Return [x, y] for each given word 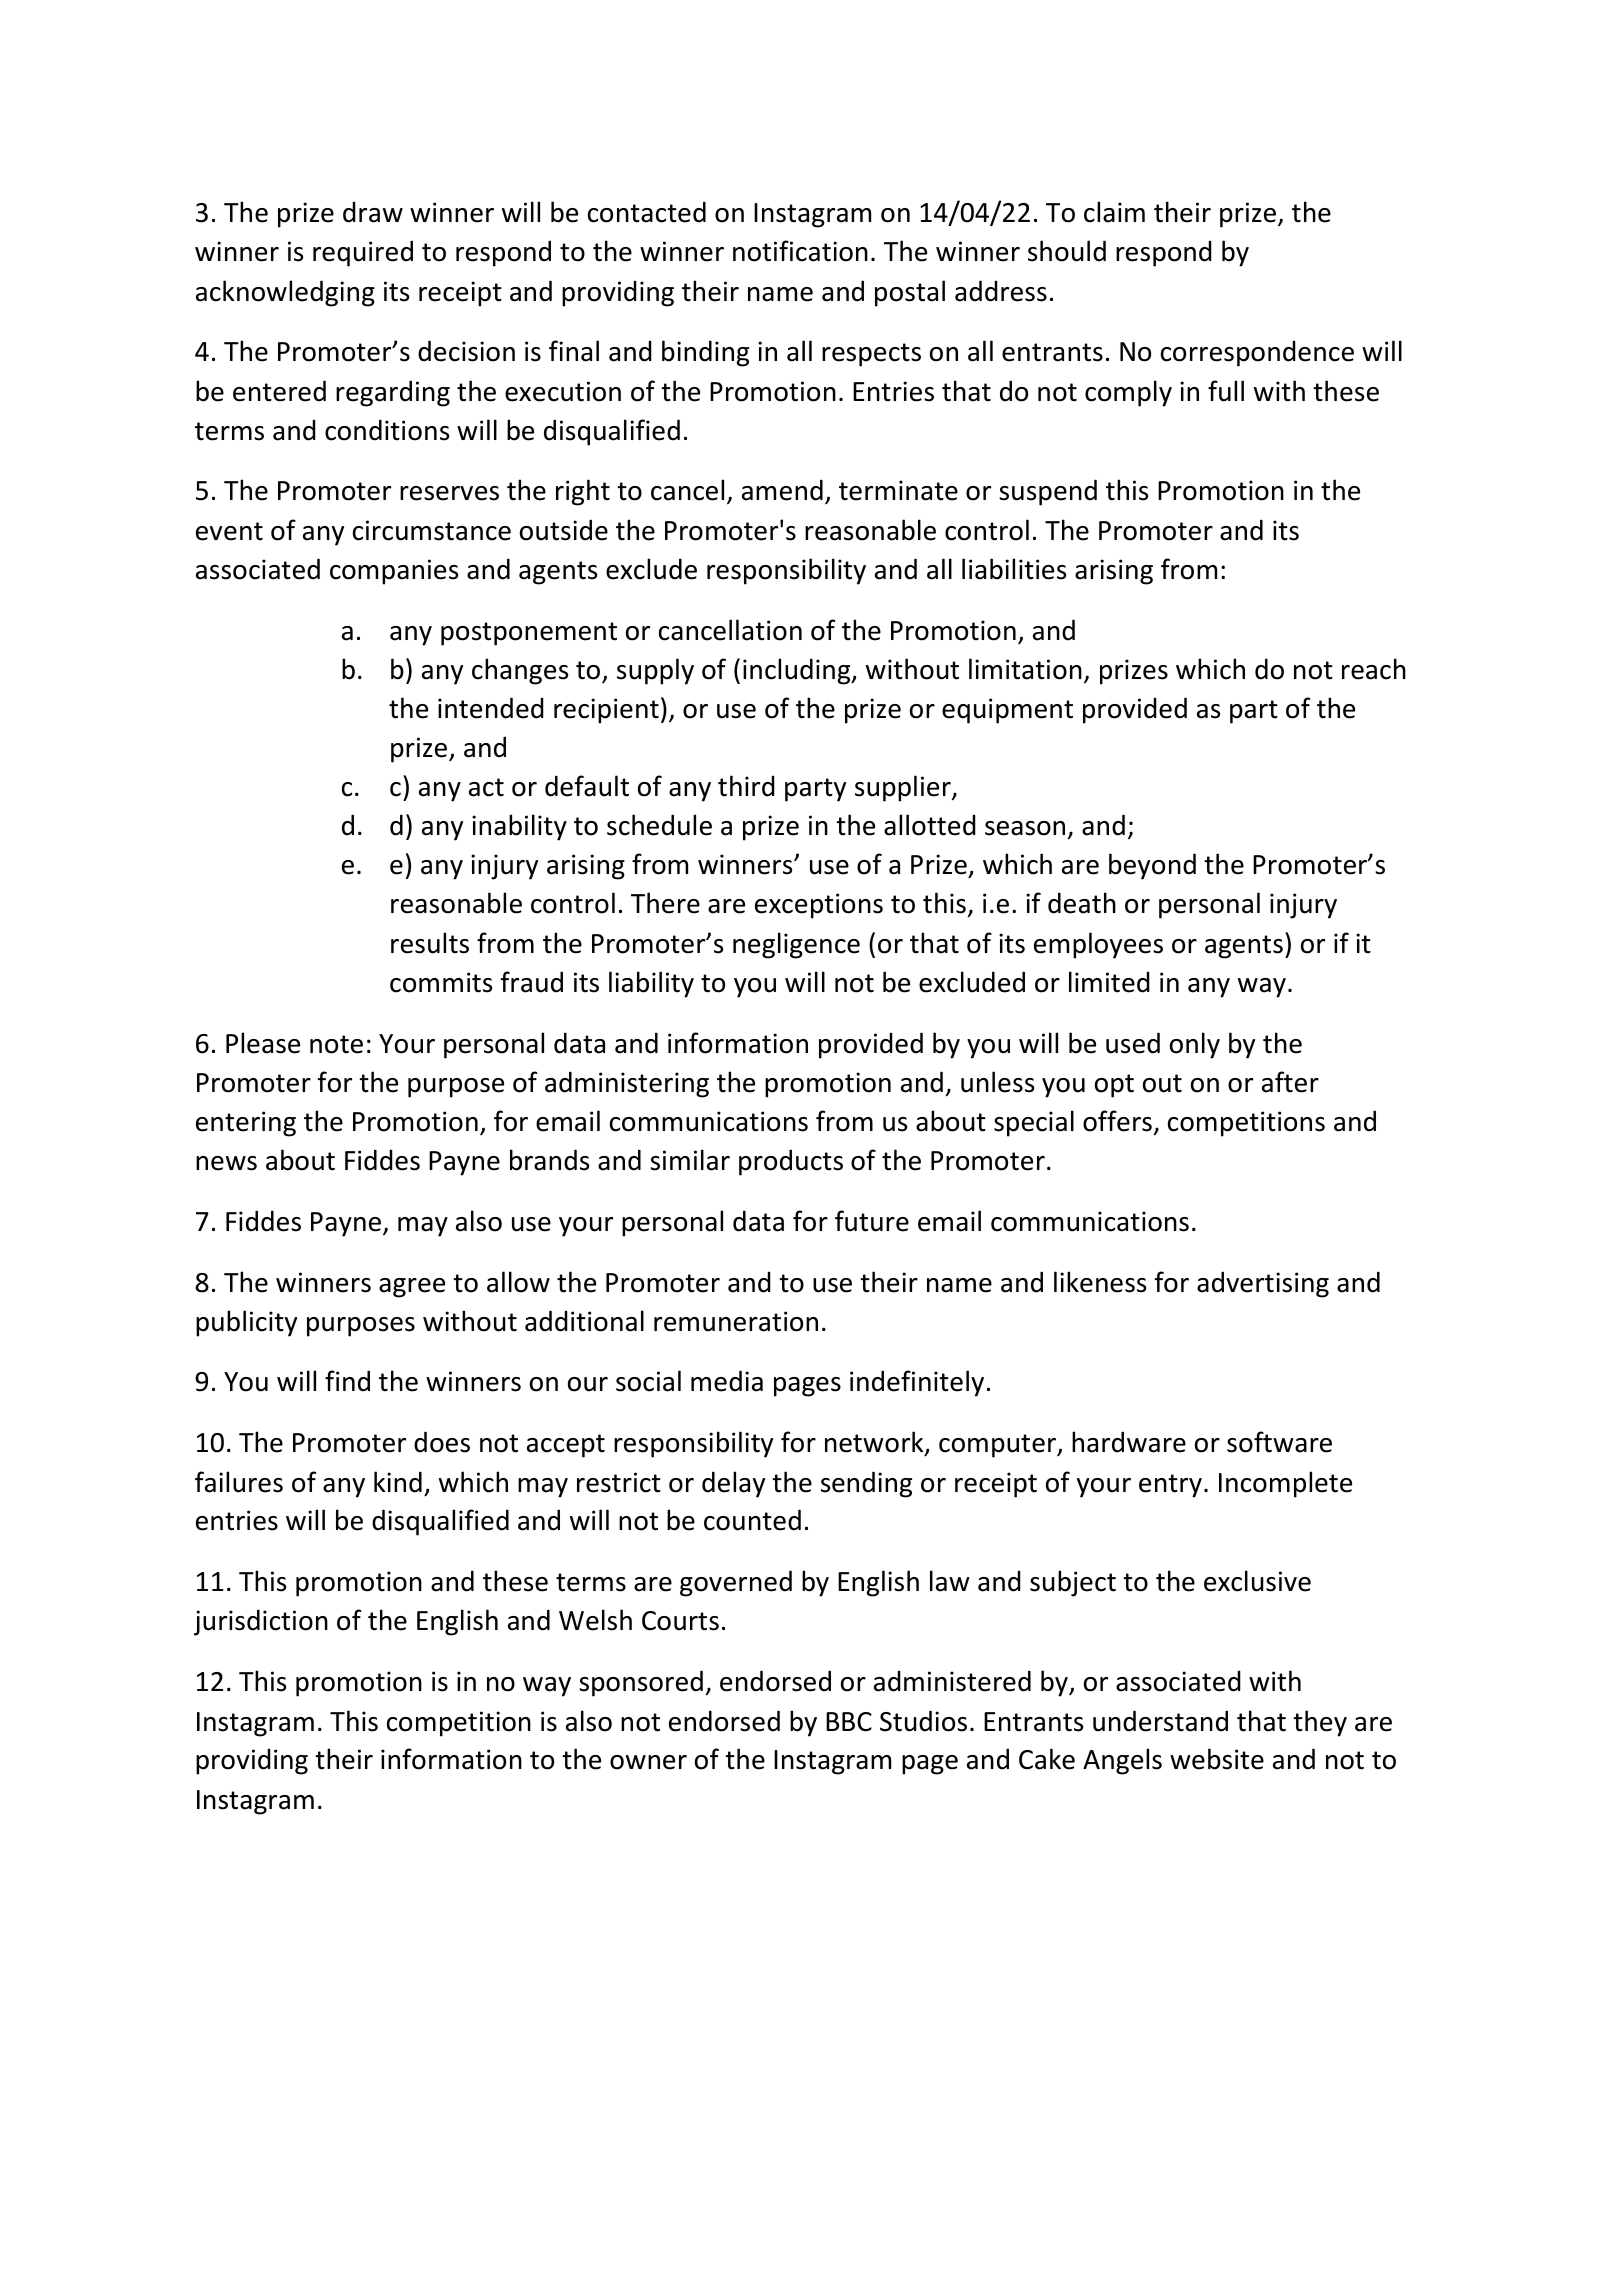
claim [1114, 212]
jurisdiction [261, 1622]
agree [412, 1288]
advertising [1263, 1284]
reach [1374, 669]
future [872, 1221]
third [746, 786]
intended [491, 708]
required [363, 253]
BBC [849, 1722]
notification [800, 251]
